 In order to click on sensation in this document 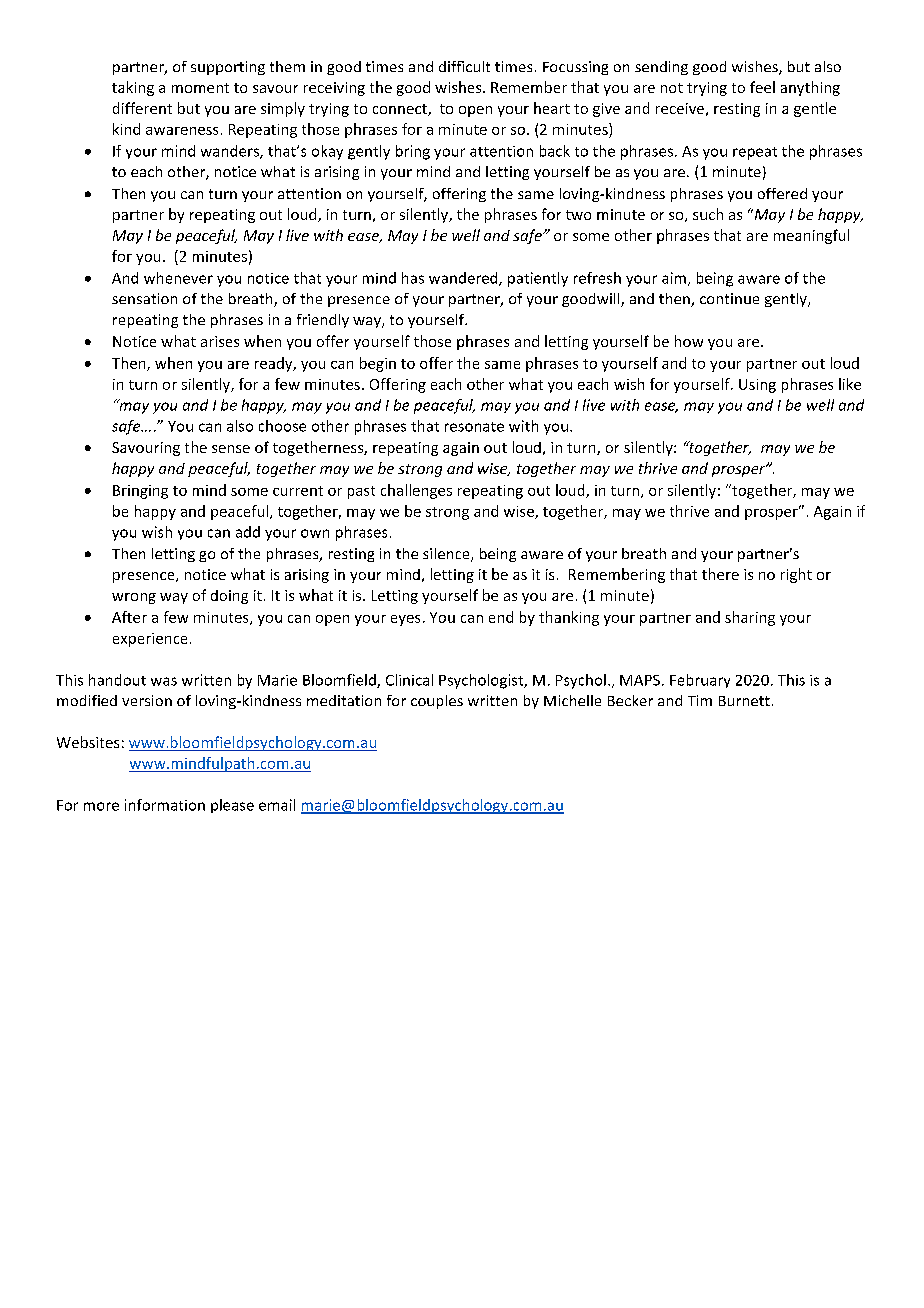, I will do `click(144, 298)`.
